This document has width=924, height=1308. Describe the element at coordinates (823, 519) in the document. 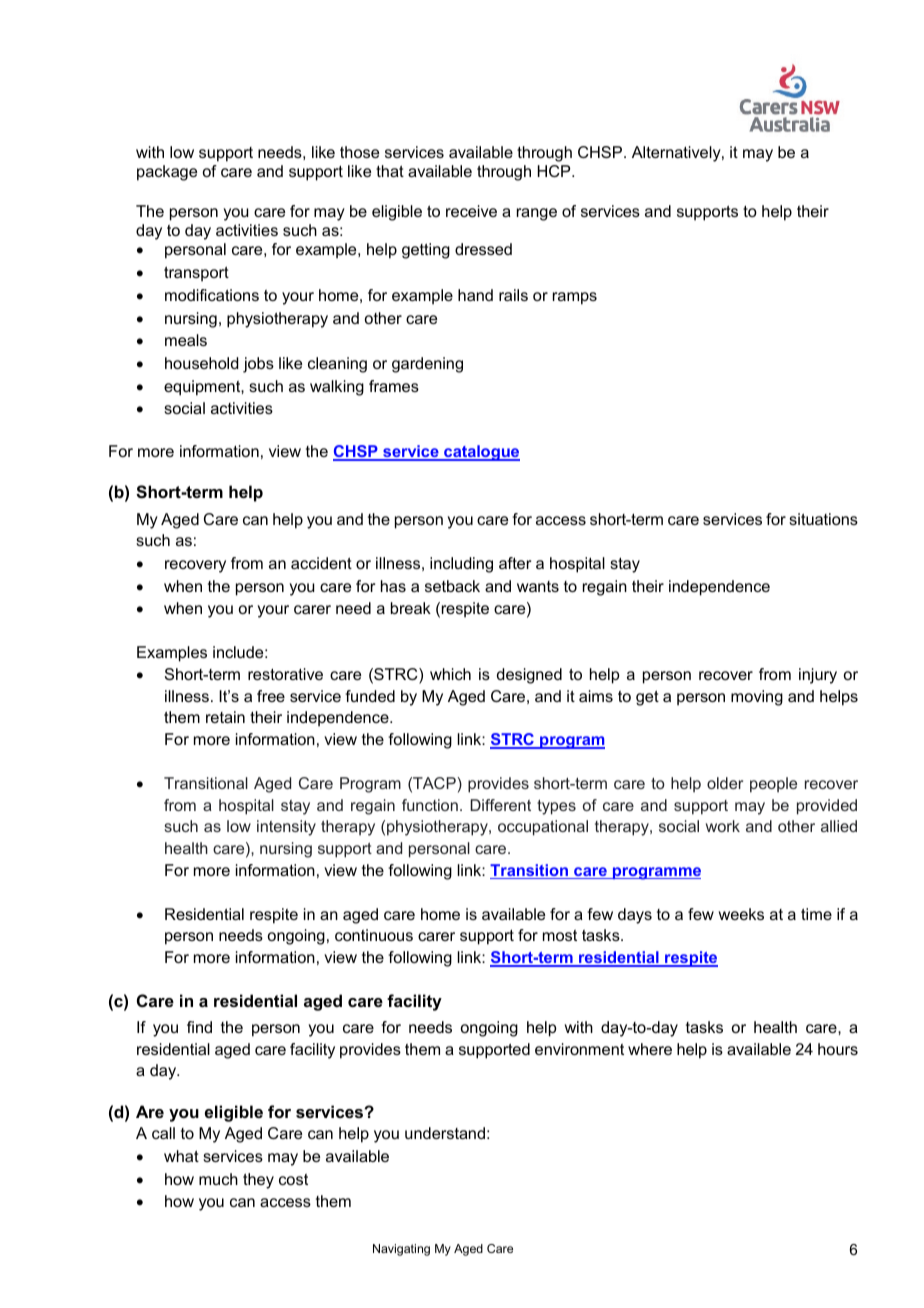

I see `situations` at that location.
